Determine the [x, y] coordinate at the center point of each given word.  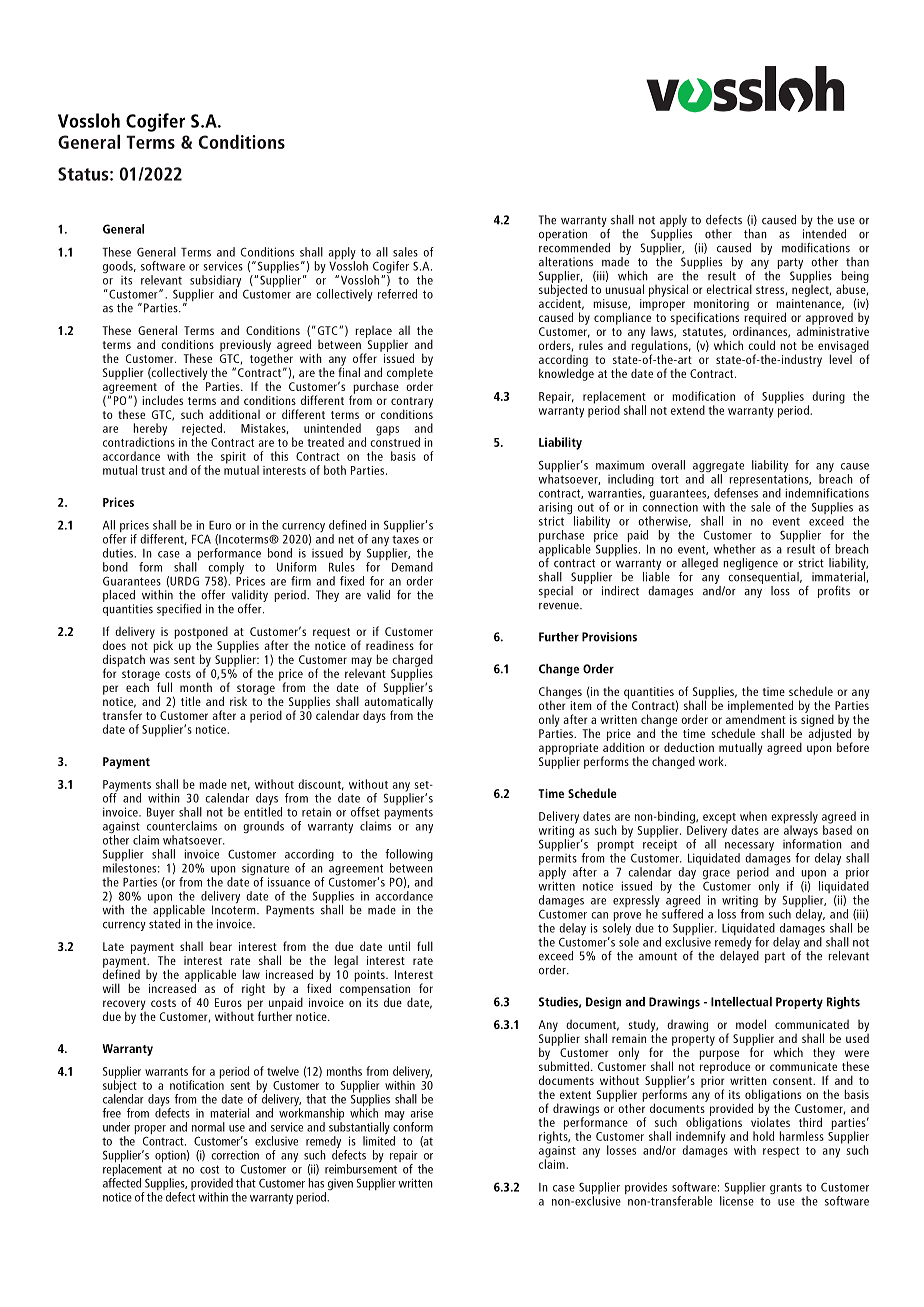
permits [558, 861]
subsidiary [215, 282]
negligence [750, 564]
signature [265, 871]
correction [235, 1155]
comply [226, 569]
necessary [749, 848]
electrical [729, 289]
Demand [412, 567]
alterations [566, 262]
